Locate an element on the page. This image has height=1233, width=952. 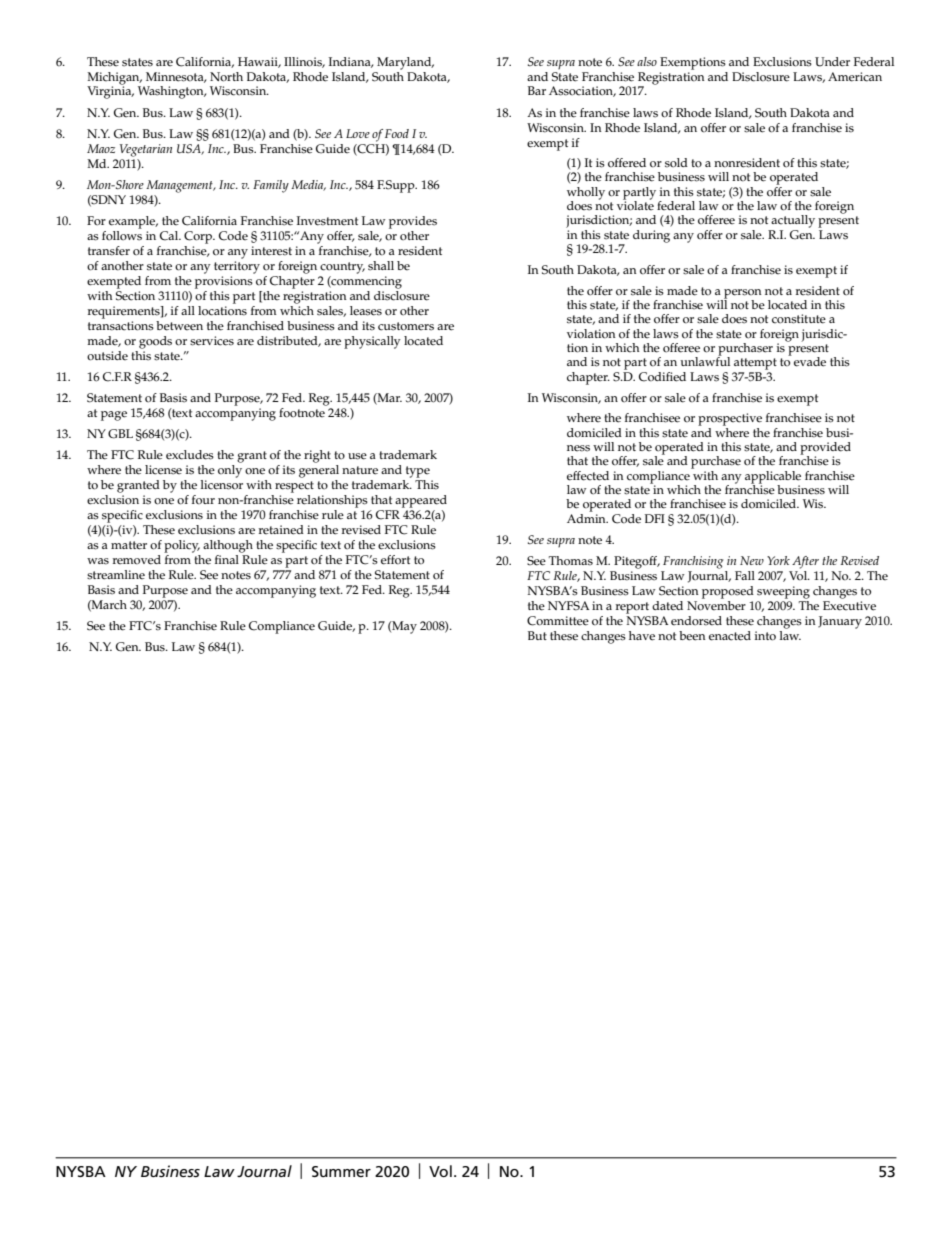
Bar is located at coordinates (537, 90).
